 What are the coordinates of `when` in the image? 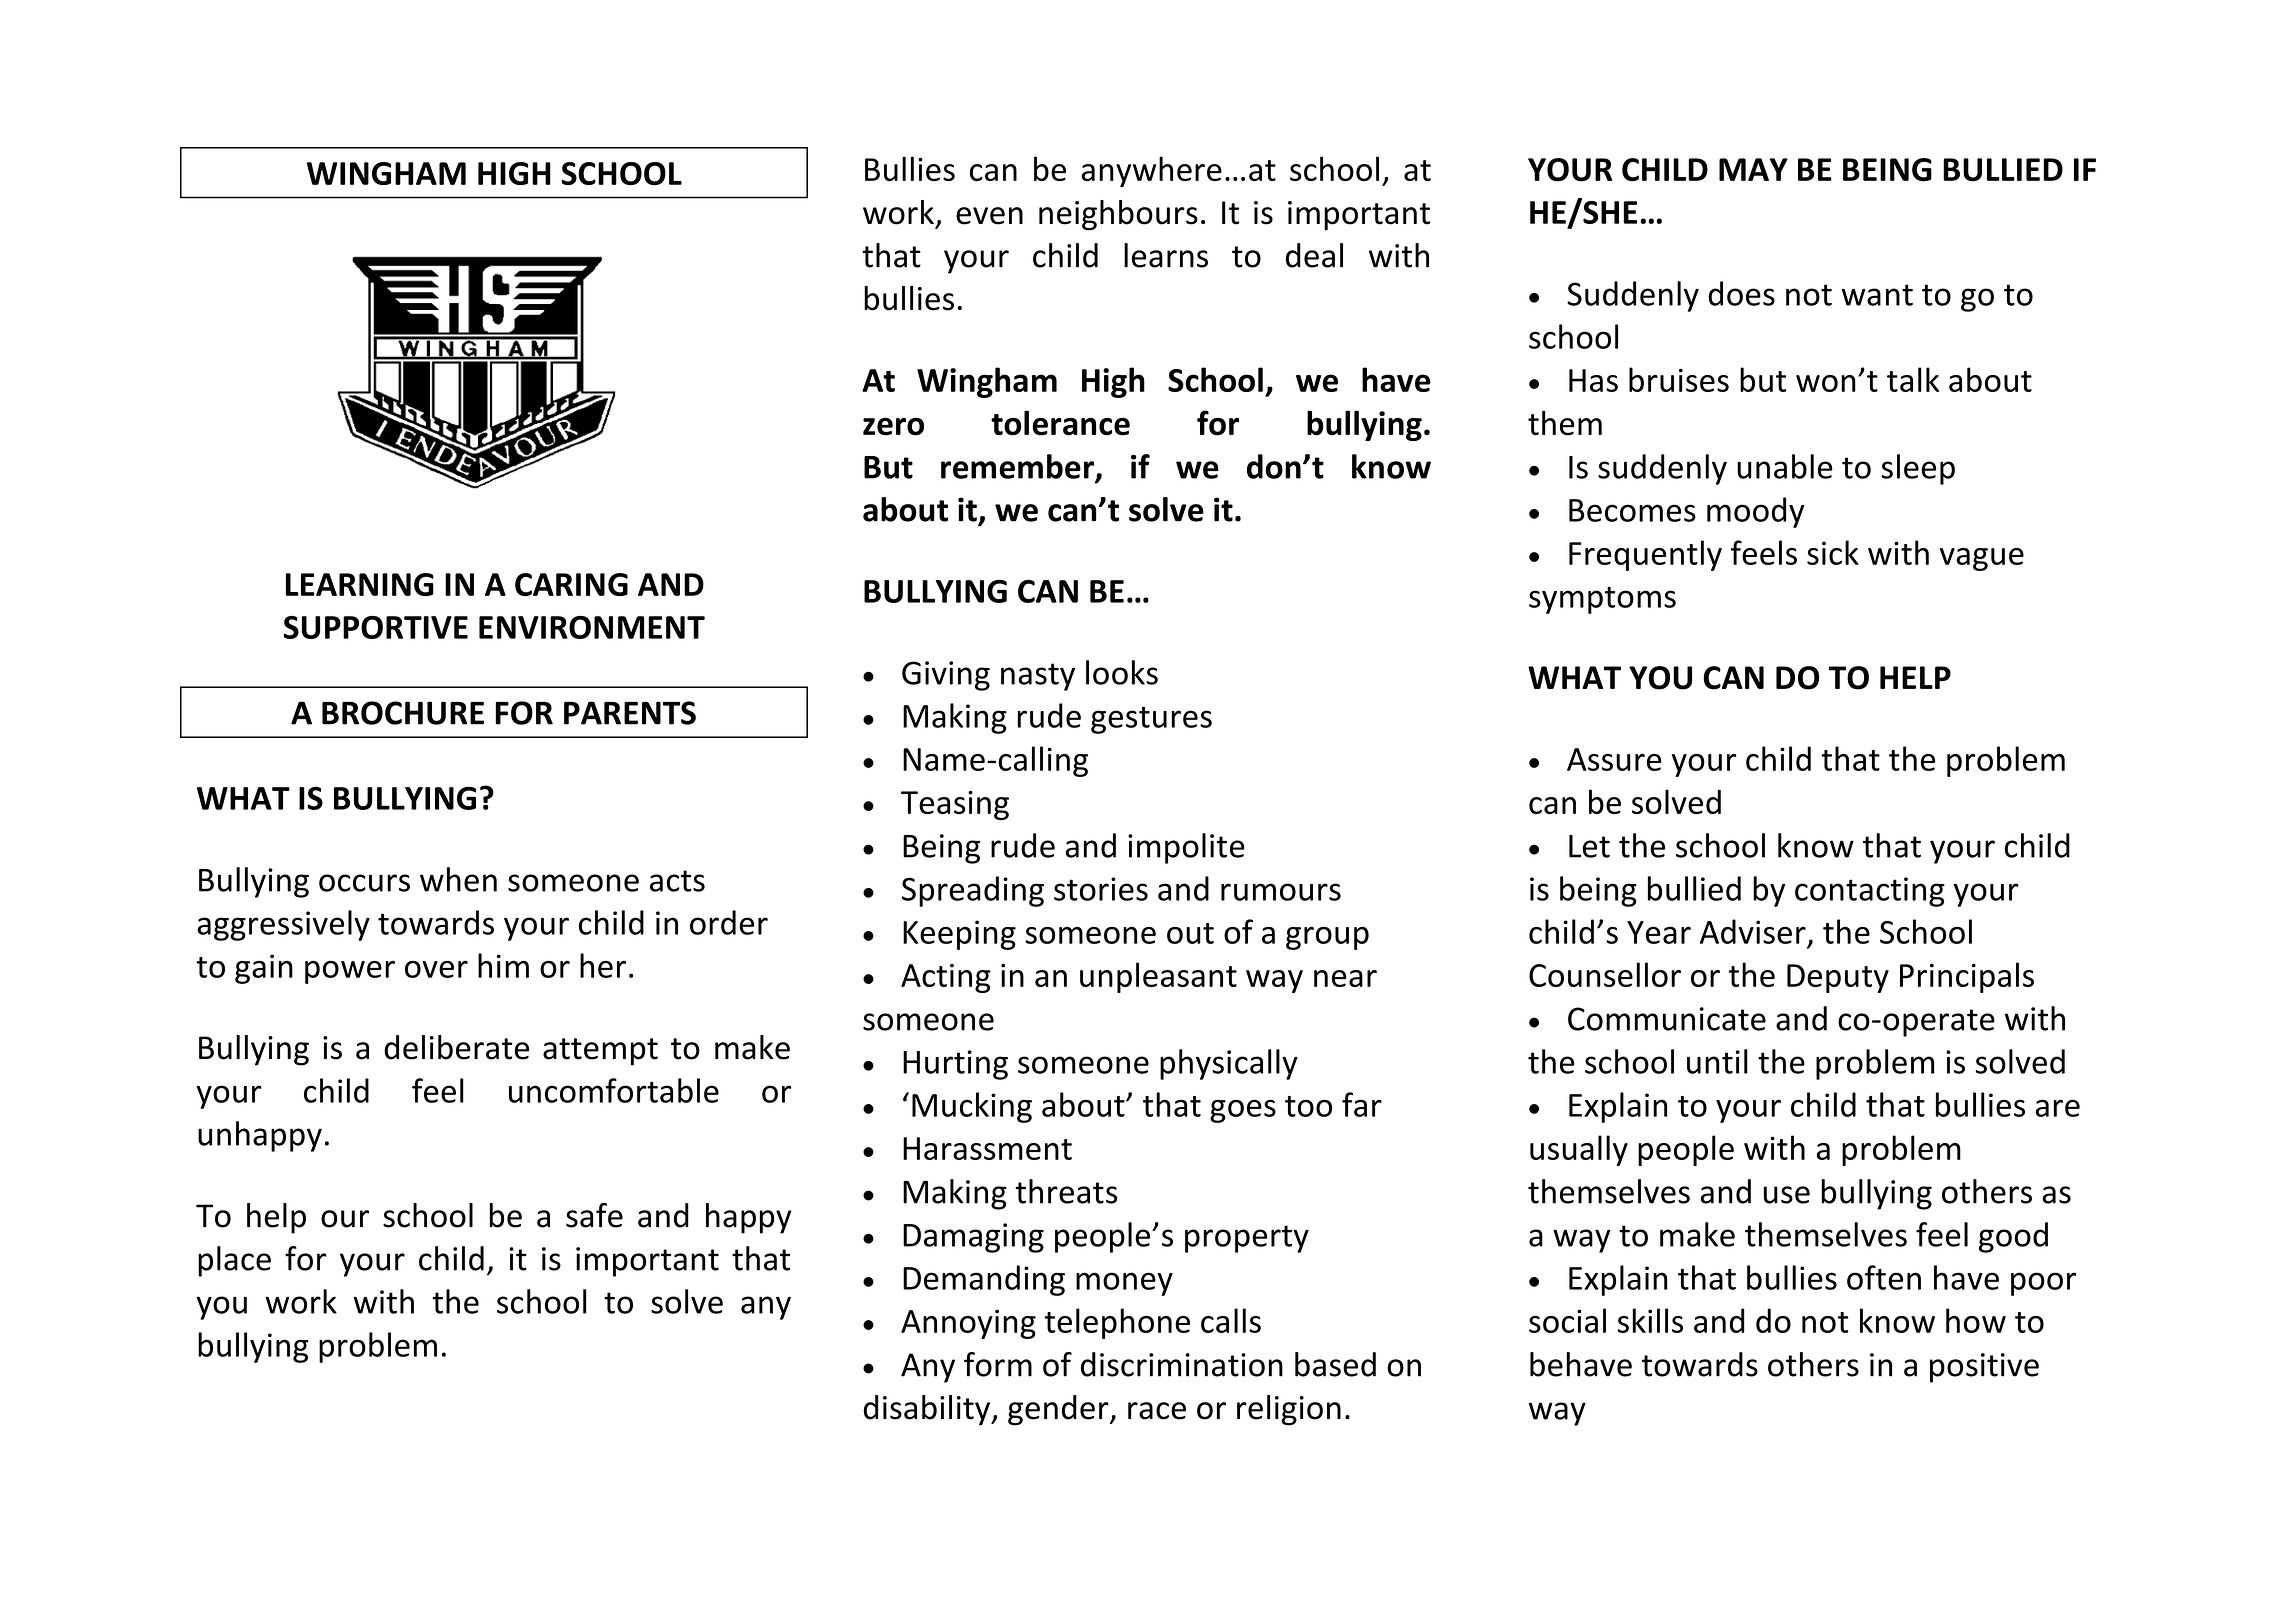 It's located at (458, 879).
